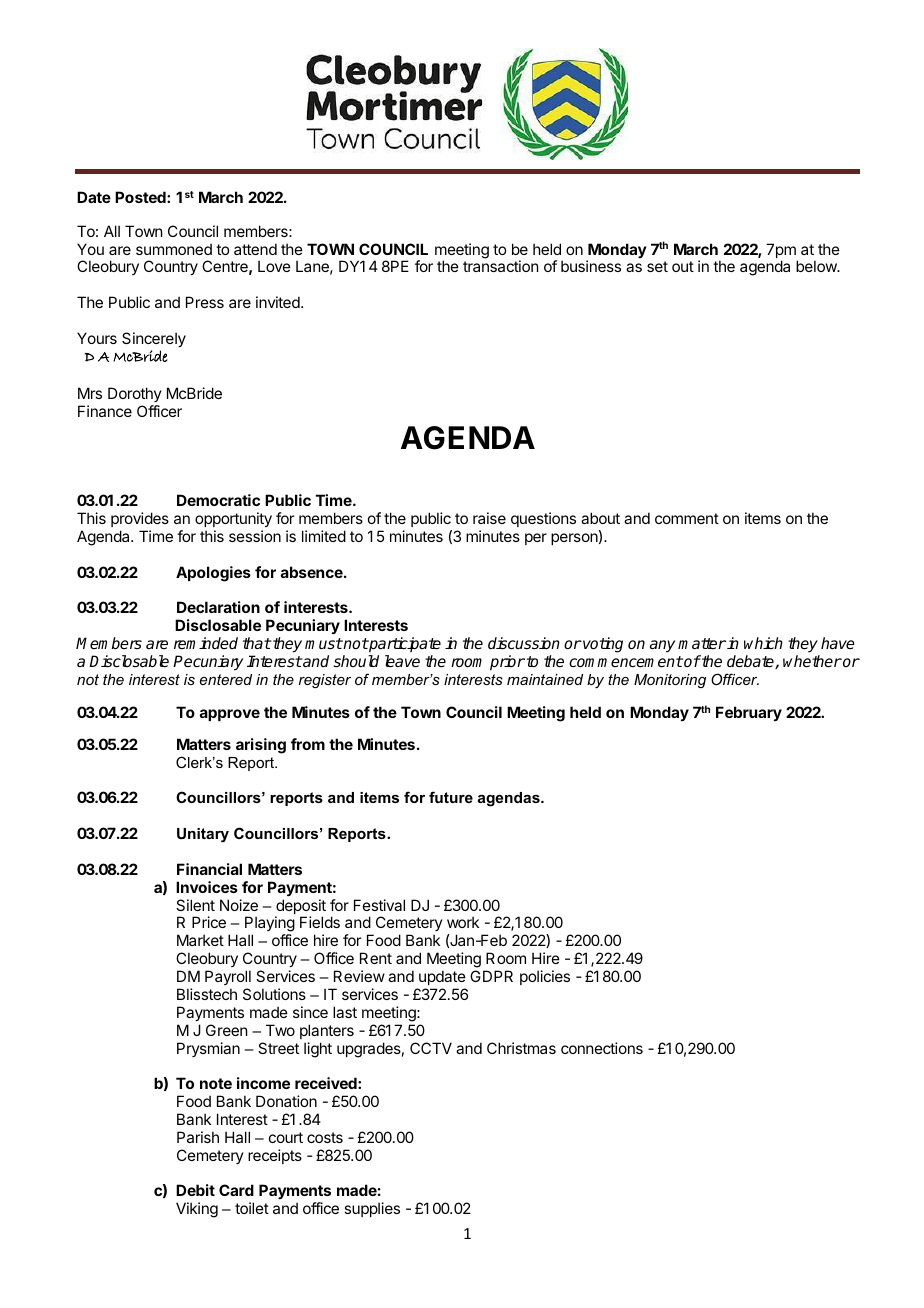 Image resolution: width=924 pixels, height=1308 pixels. What do you see at coordinates (763, 643) in the screenshot?
I see `which` at bounding box center [763, 643].
